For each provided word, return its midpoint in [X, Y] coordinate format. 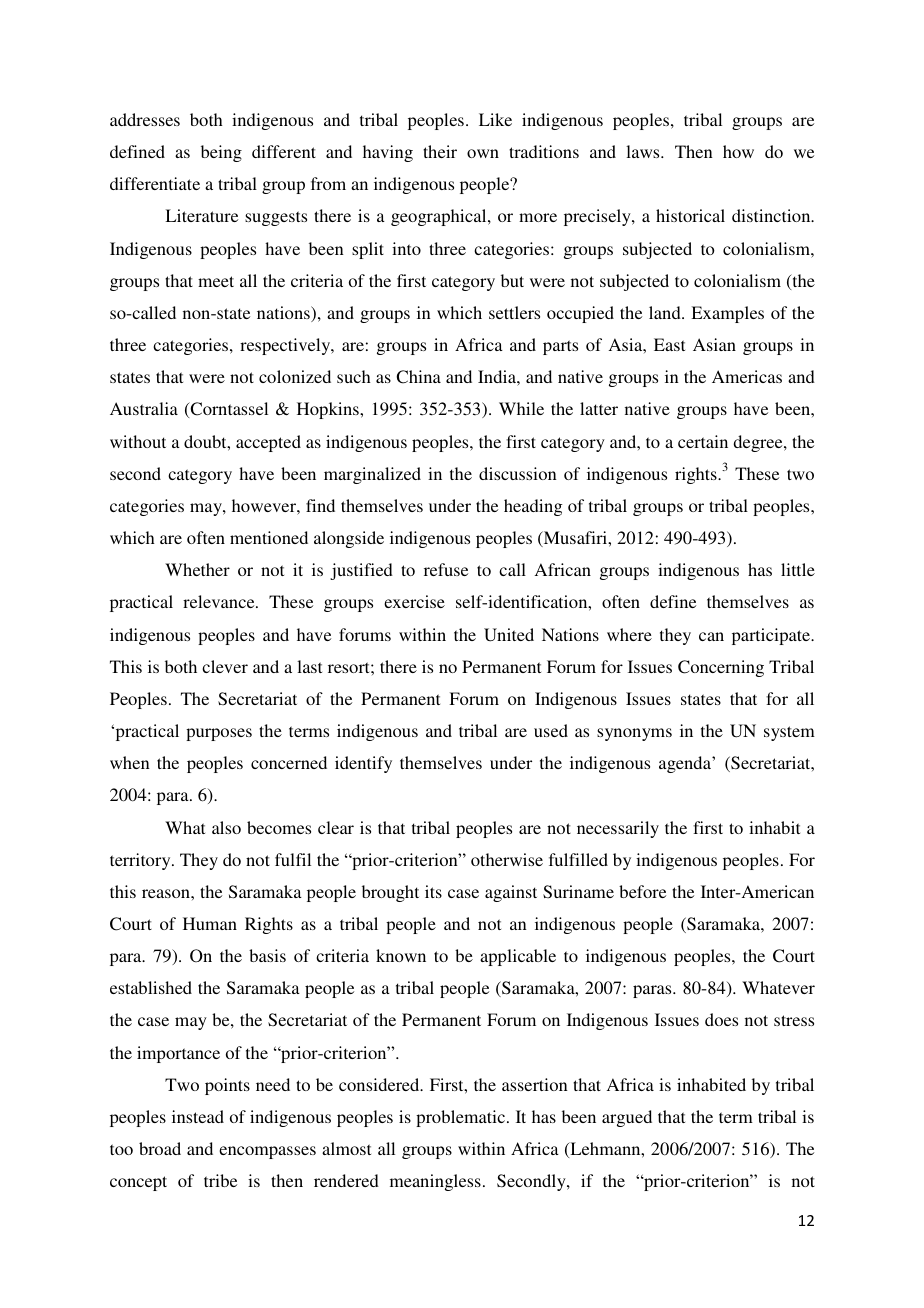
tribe [220, 1180]
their [440, 151]
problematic [462, 1118]
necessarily [618, 829]
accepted [268, 443]
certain [703, 441]
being [221, 153]
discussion [518, 473]
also [226, 827]
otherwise [507, 859]
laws [644, 151]
